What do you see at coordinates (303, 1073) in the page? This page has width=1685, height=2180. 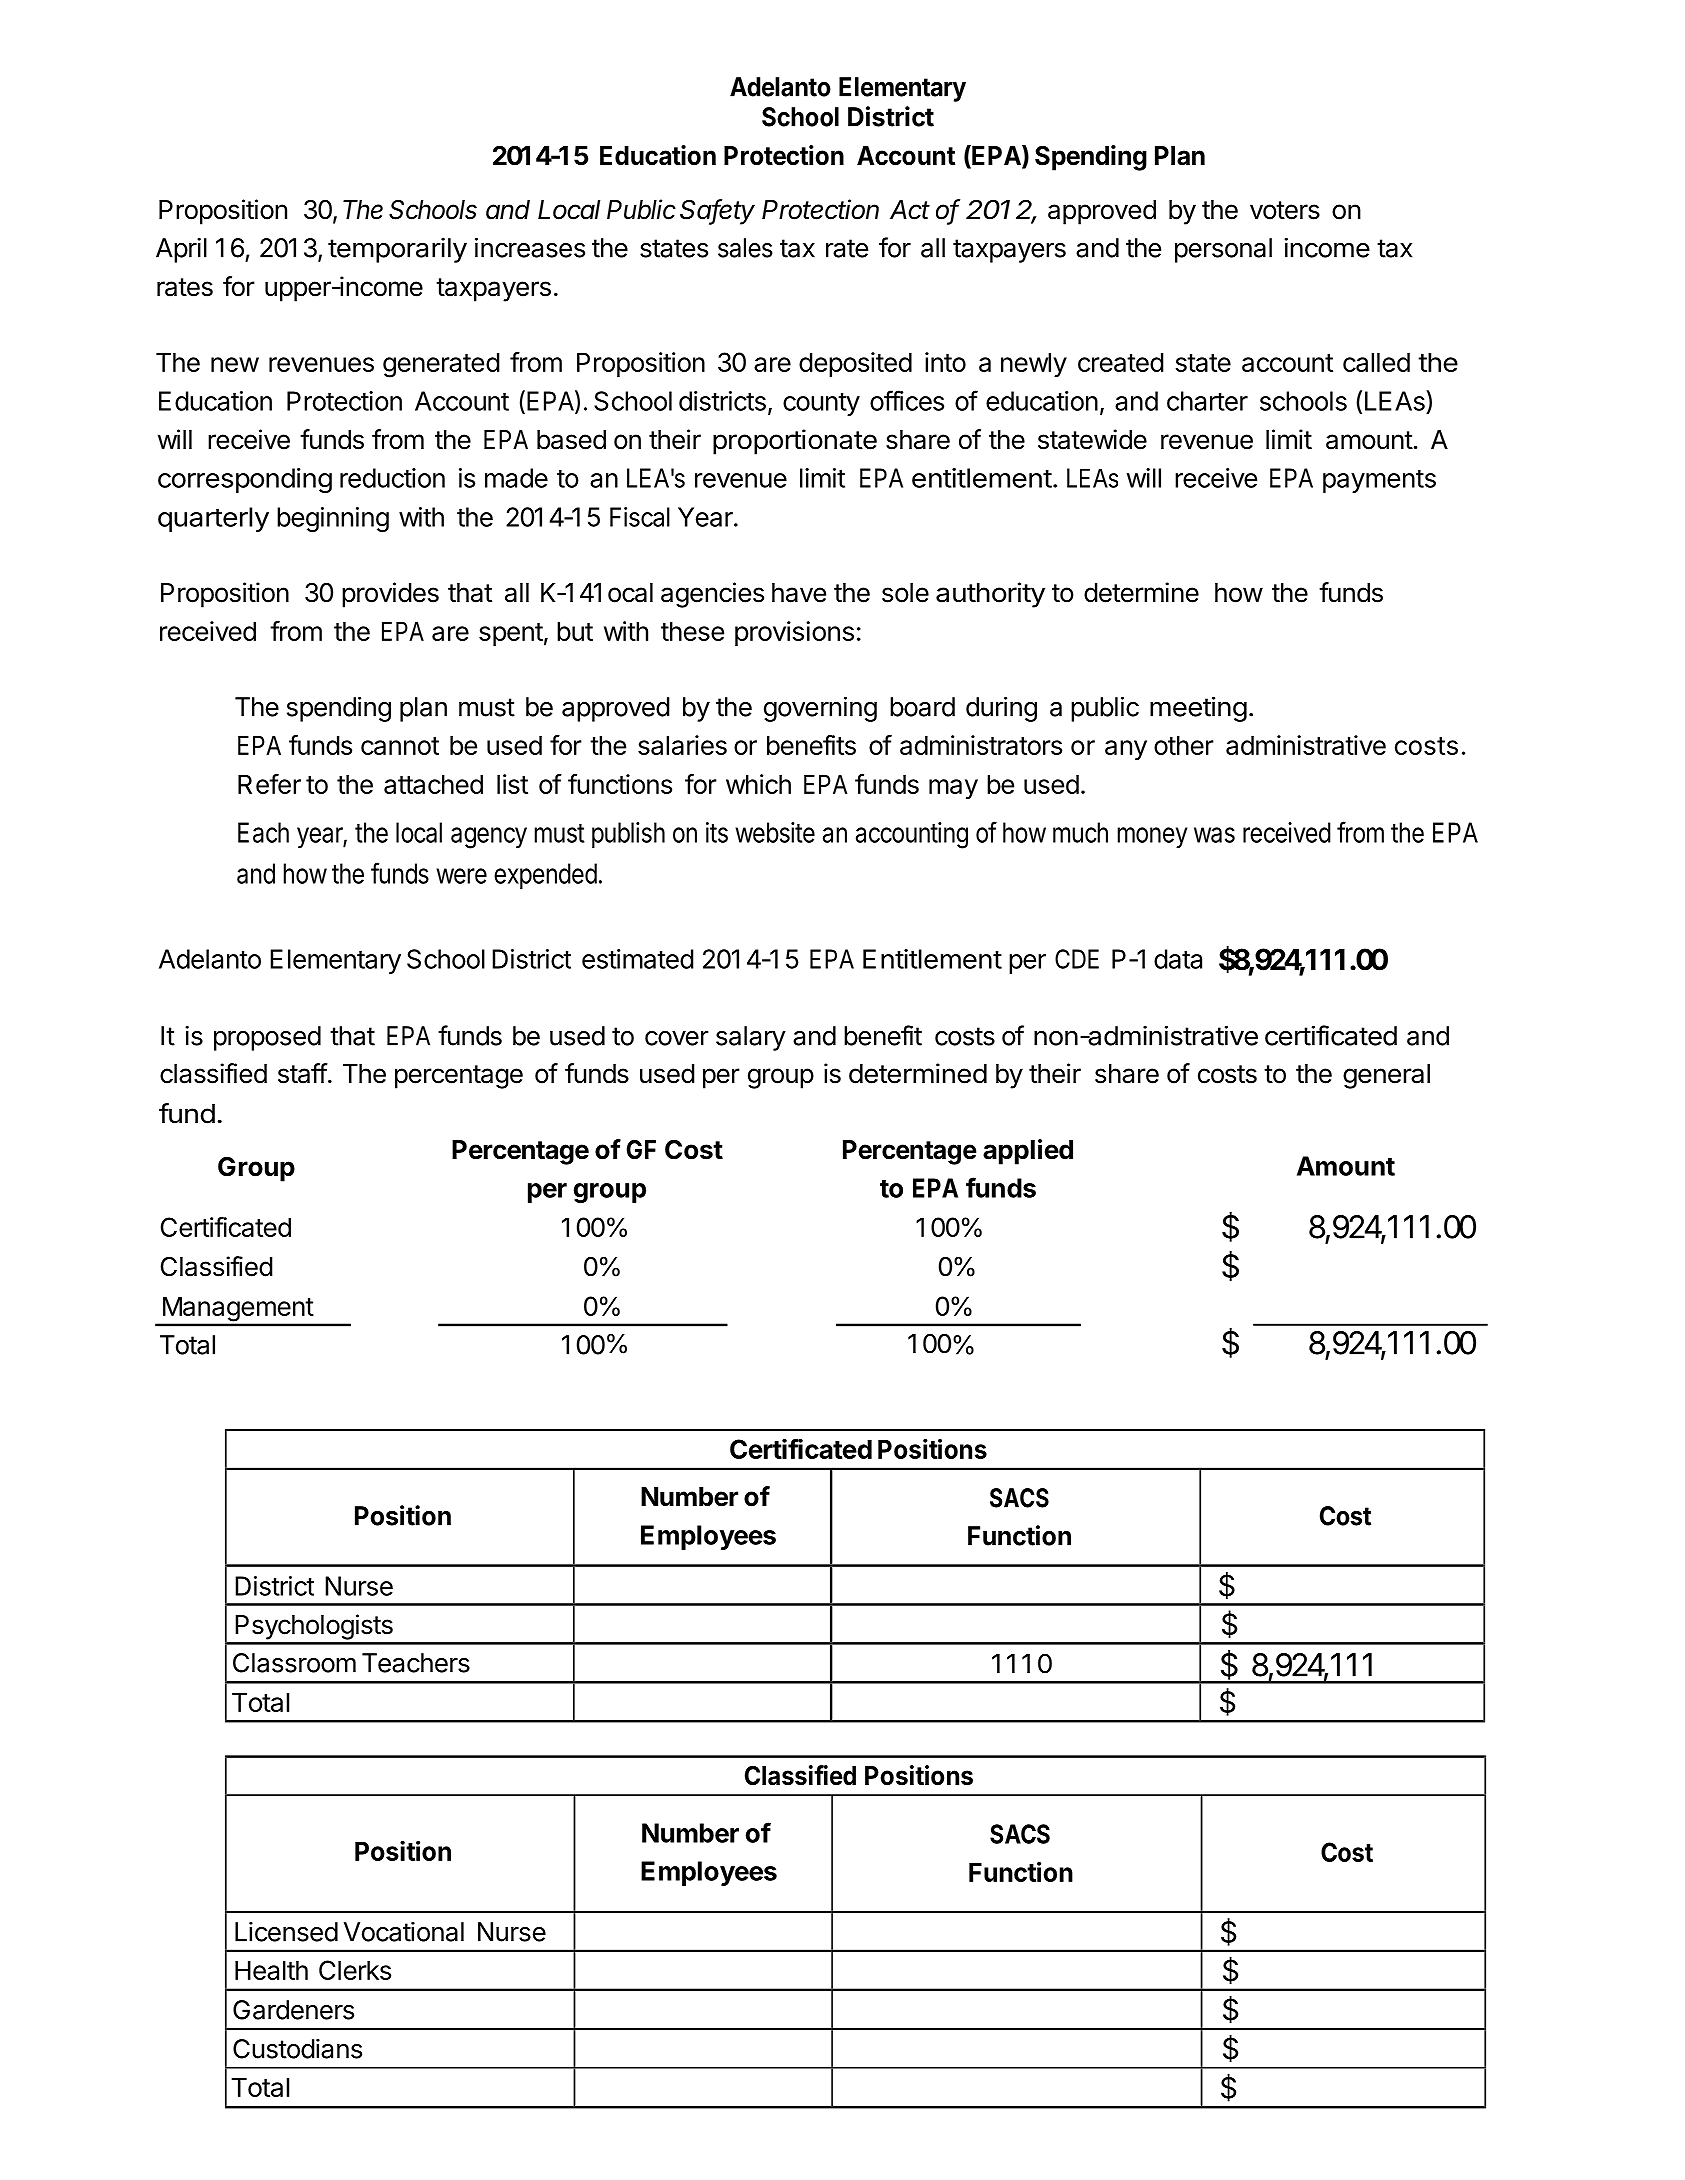 I see `staff` at bounding box center [303, 1073].
